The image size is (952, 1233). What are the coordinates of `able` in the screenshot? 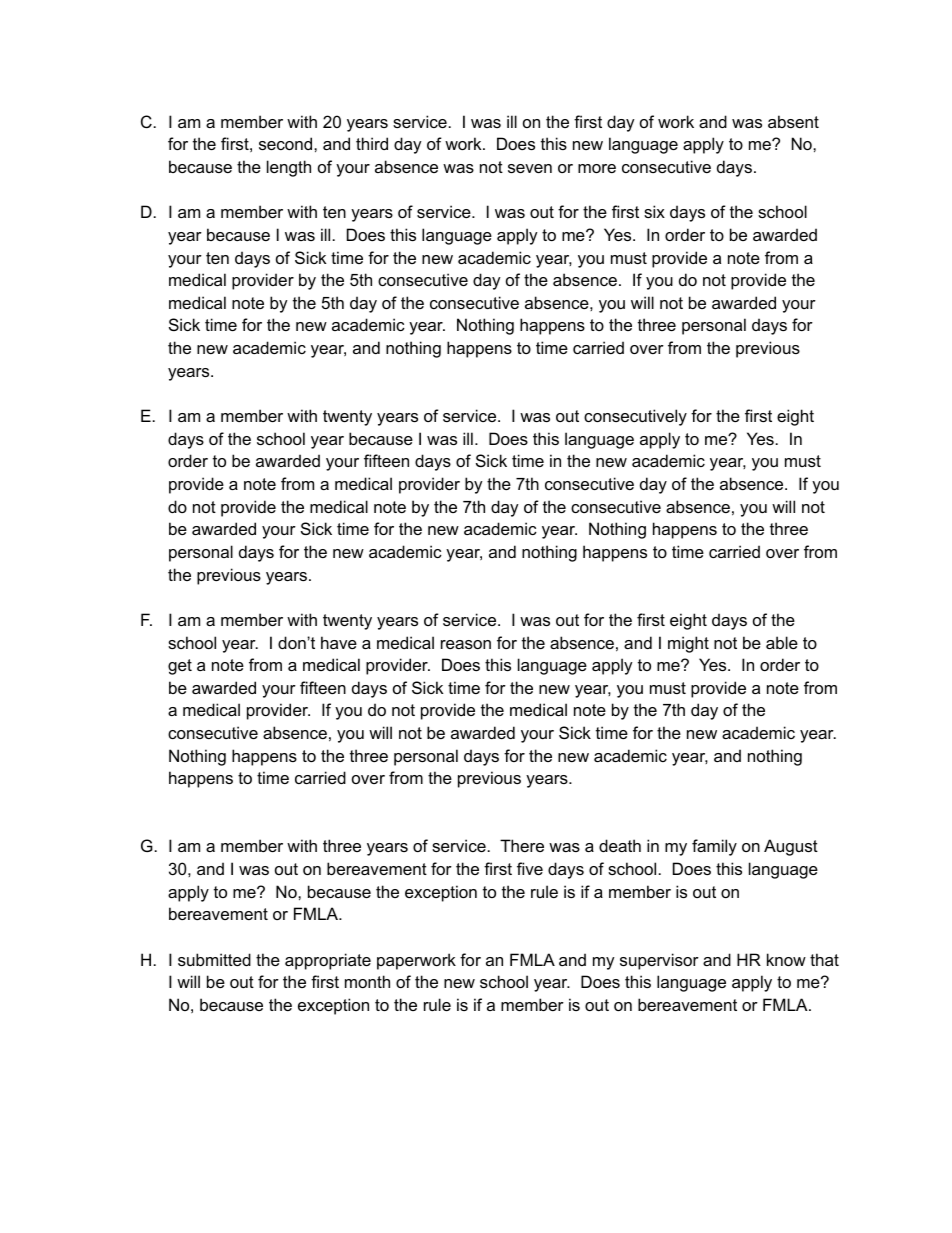 It's located at (782, 642).
